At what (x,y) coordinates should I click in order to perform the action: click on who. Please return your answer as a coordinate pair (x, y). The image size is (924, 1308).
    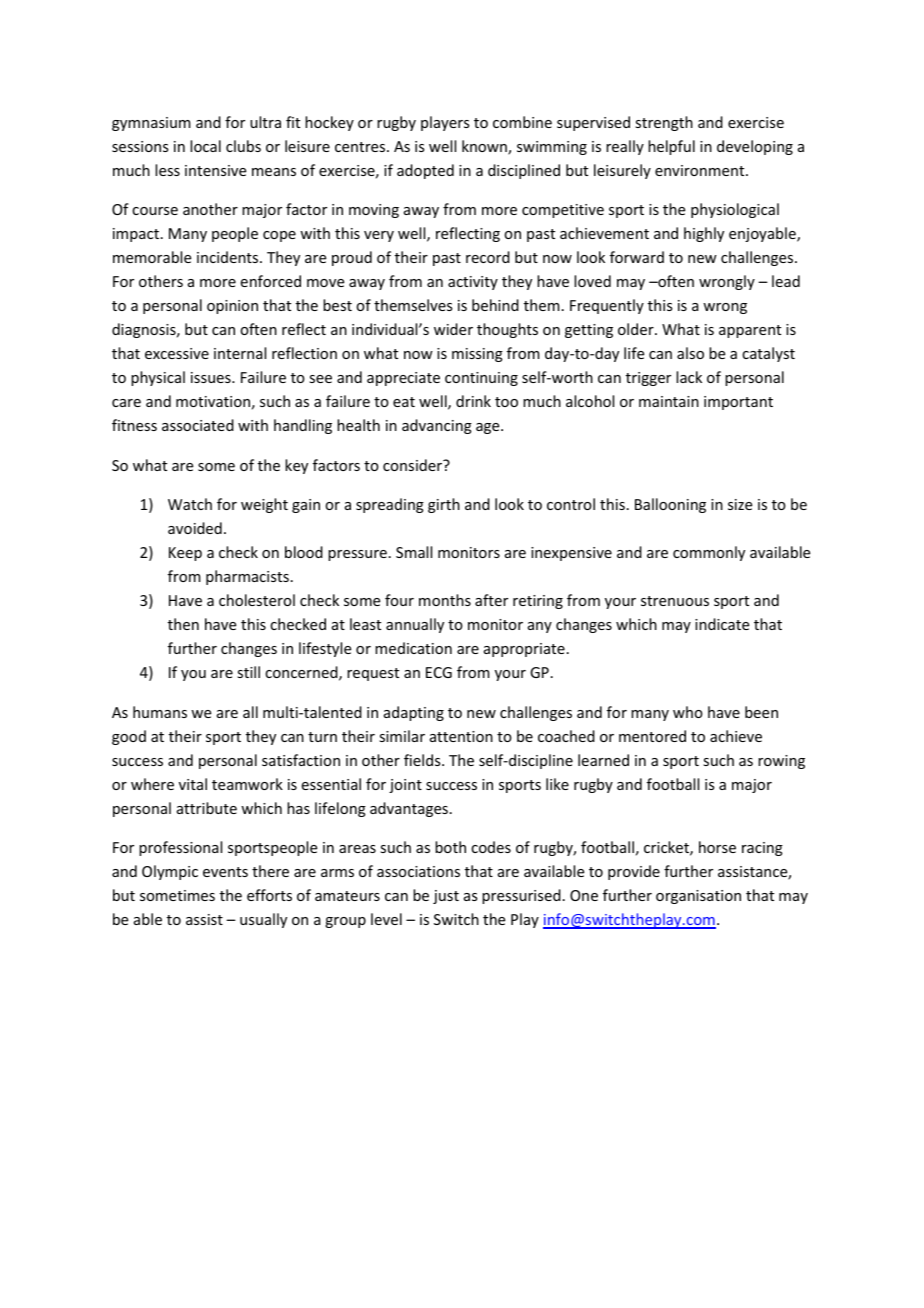
    Looking at the image, I should click on (688, 712).
